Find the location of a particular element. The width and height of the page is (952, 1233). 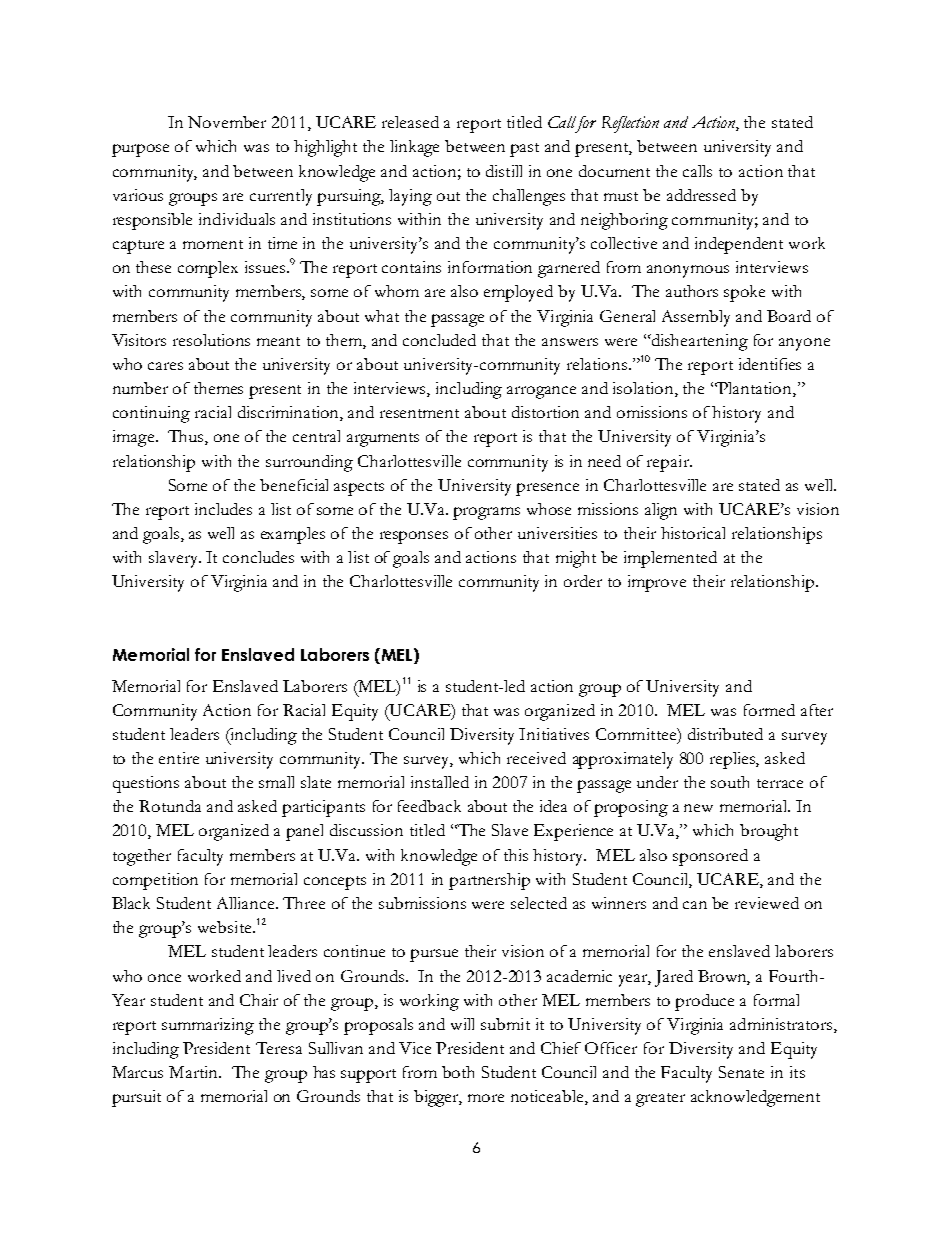

concludes is located at coordinates (258, 557).
